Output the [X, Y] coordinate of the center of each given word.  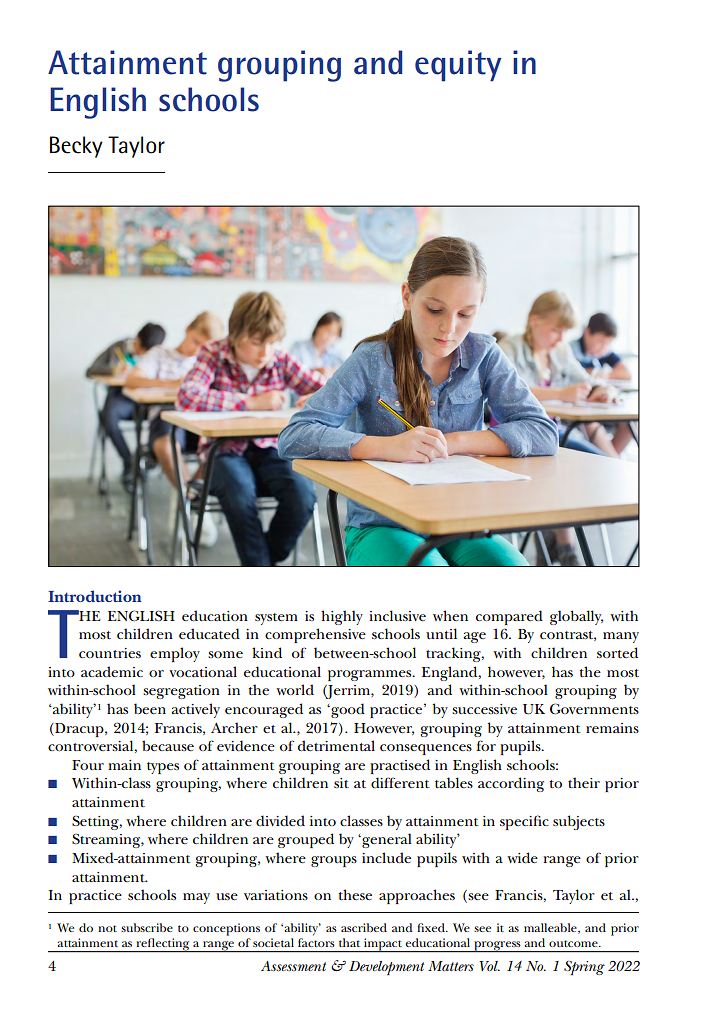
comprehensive [315, 635]
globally [576, 617]
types [163, 768]
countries [110, 653]
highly [342, 617]
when [450, 615]
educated [209, 633]
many [621, 637]
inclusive [397, 615]
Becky [76, 147]
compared [509, 617]
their [584, 782]
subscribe [147, 927]
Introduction [95, 596]
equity [458, 66]
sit [341, 783]
